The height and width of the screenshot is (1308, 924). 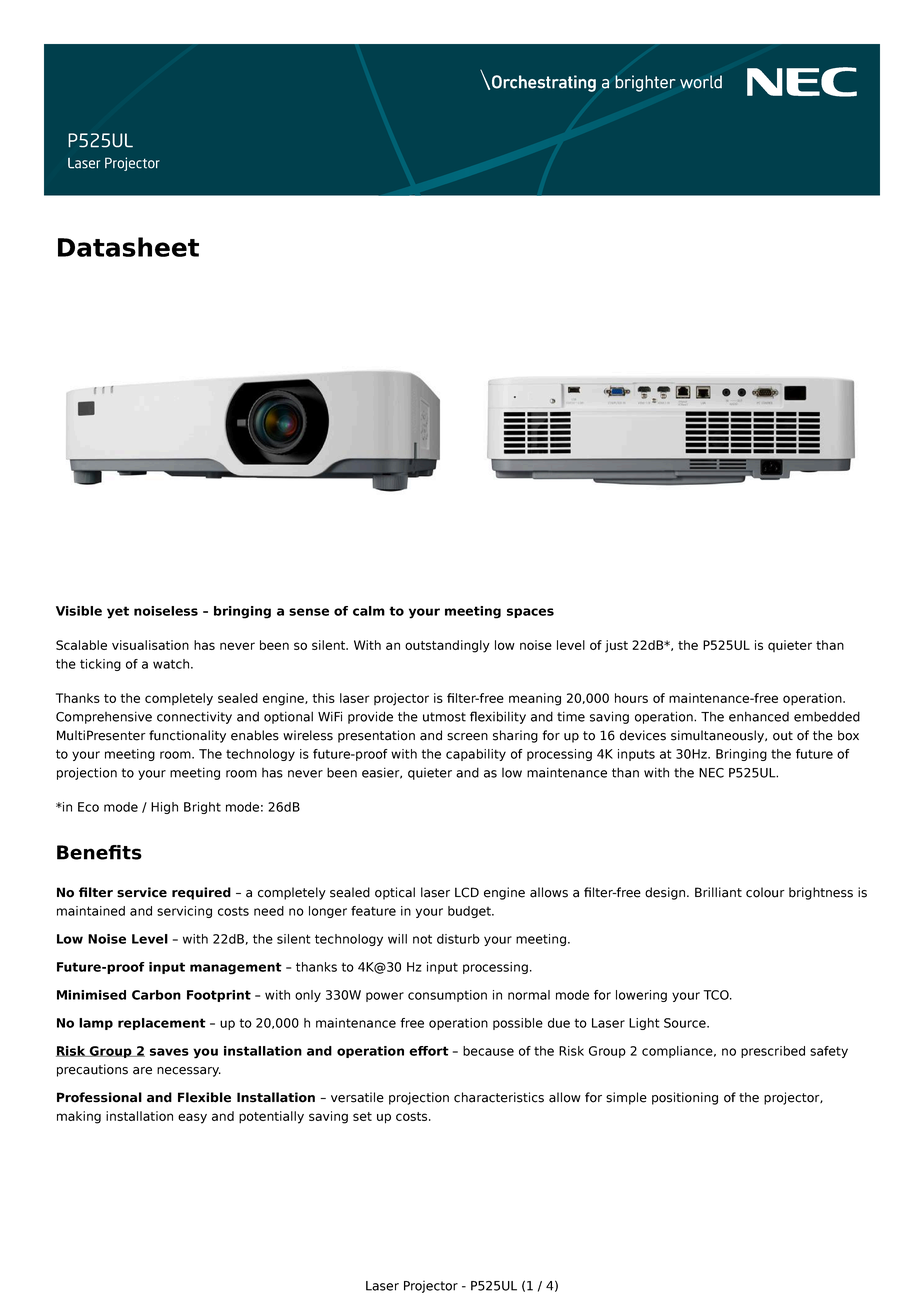 What do you see at coordinates (118, 612) in the screenshot?
I see `yet` at bounding box center [118, 612].
